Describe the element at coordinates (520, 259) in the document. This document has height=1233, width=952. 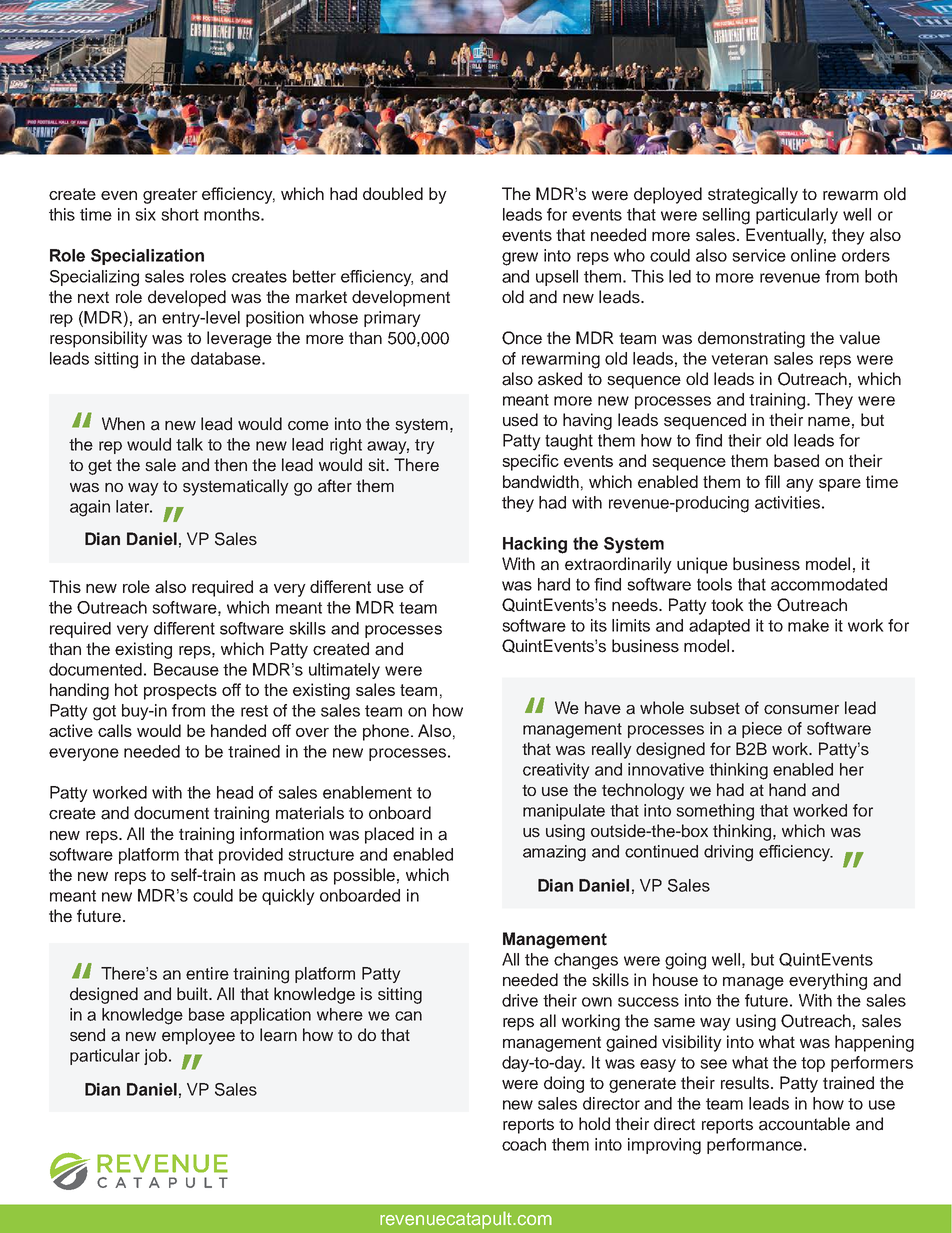
I see `grew` at that location.
